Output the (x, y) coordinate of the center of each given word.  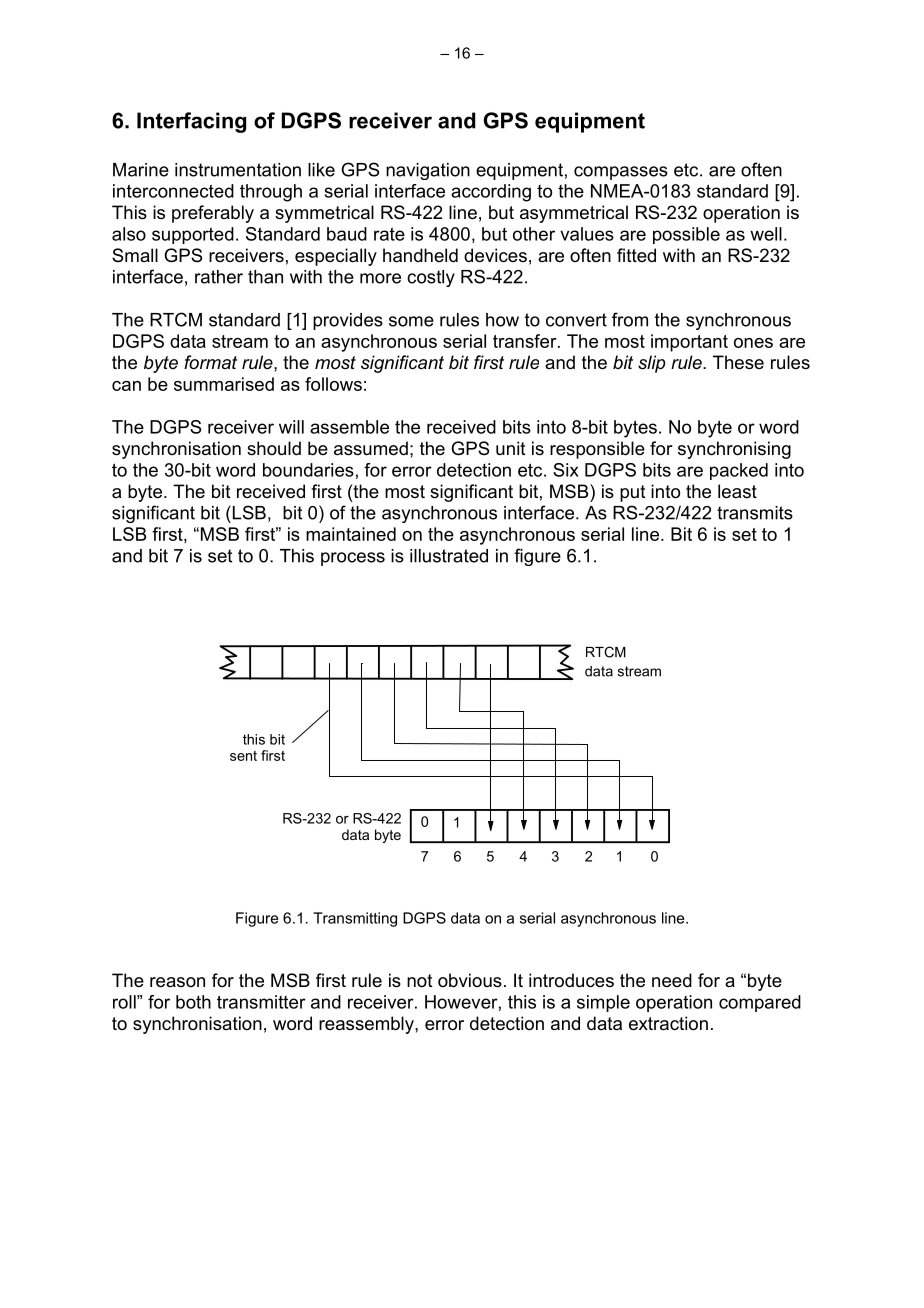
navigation (428, 171)
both (193, 1002)
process (353, 559)
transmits (755, 513)
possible (686, 235)
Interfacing (191, 122)
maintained (351, 534)
